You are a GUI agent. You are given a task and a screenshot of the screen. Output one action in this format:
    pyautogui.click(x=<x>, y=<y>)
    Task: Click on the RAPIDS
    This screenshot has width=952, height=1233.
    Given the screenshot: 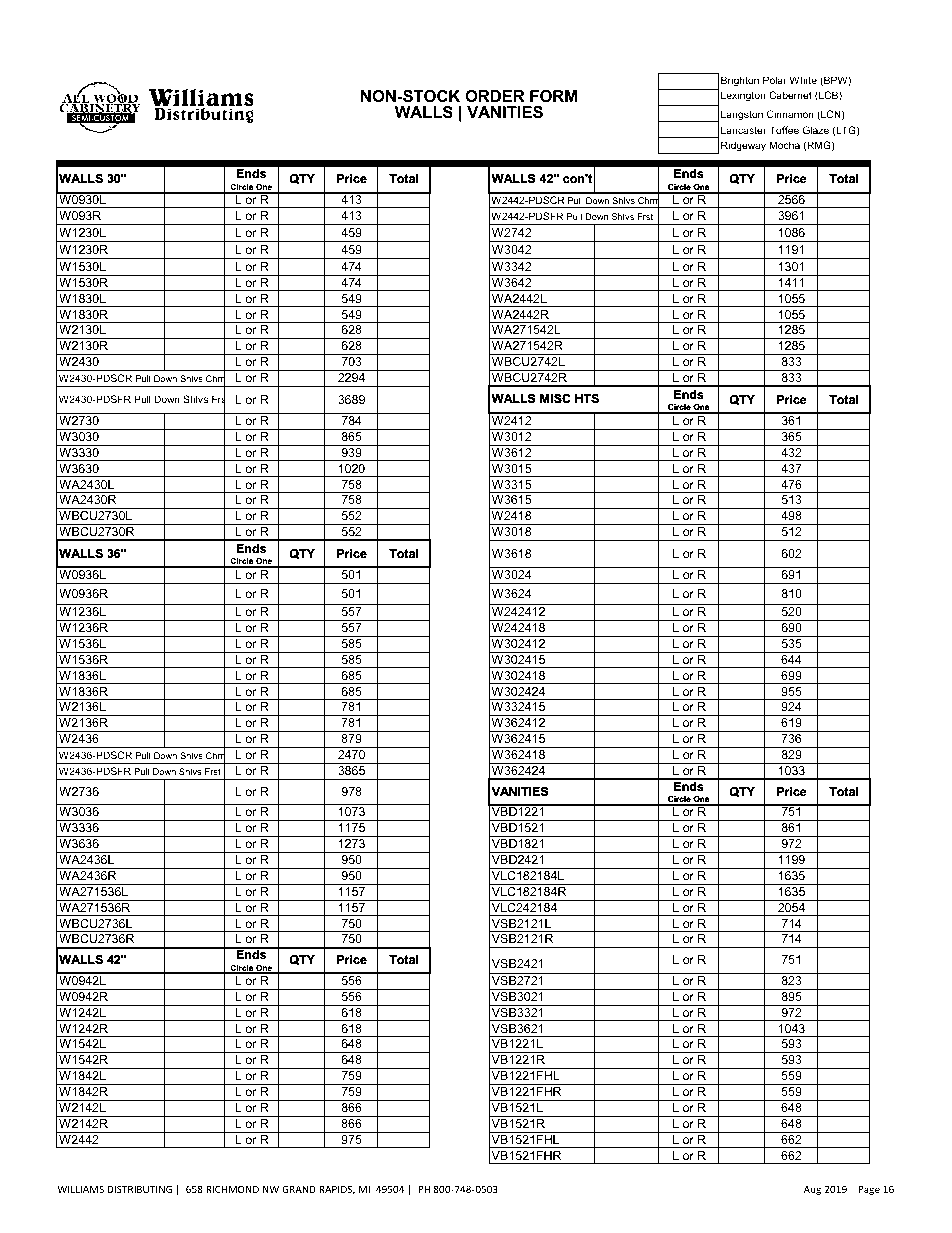 What is the action you would take?
    pyautogui.click(x=337, y=1190)
